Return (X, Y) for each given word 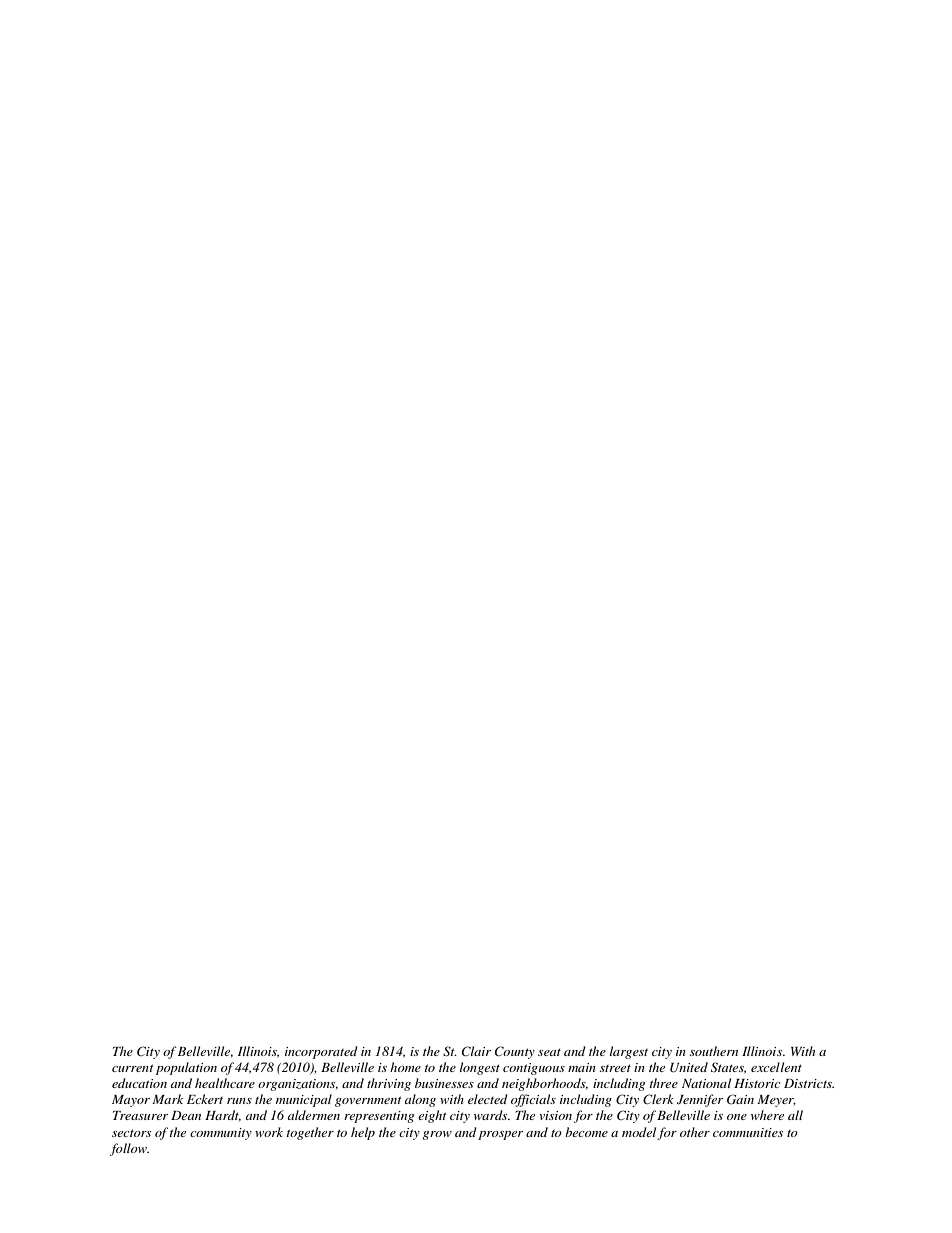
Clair (476, 1051)
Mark (167, 1099)
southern (714, 1051)
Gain (740, 1099)
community (221, 1134)
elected (488, 1099)
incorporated (321, 1052)
